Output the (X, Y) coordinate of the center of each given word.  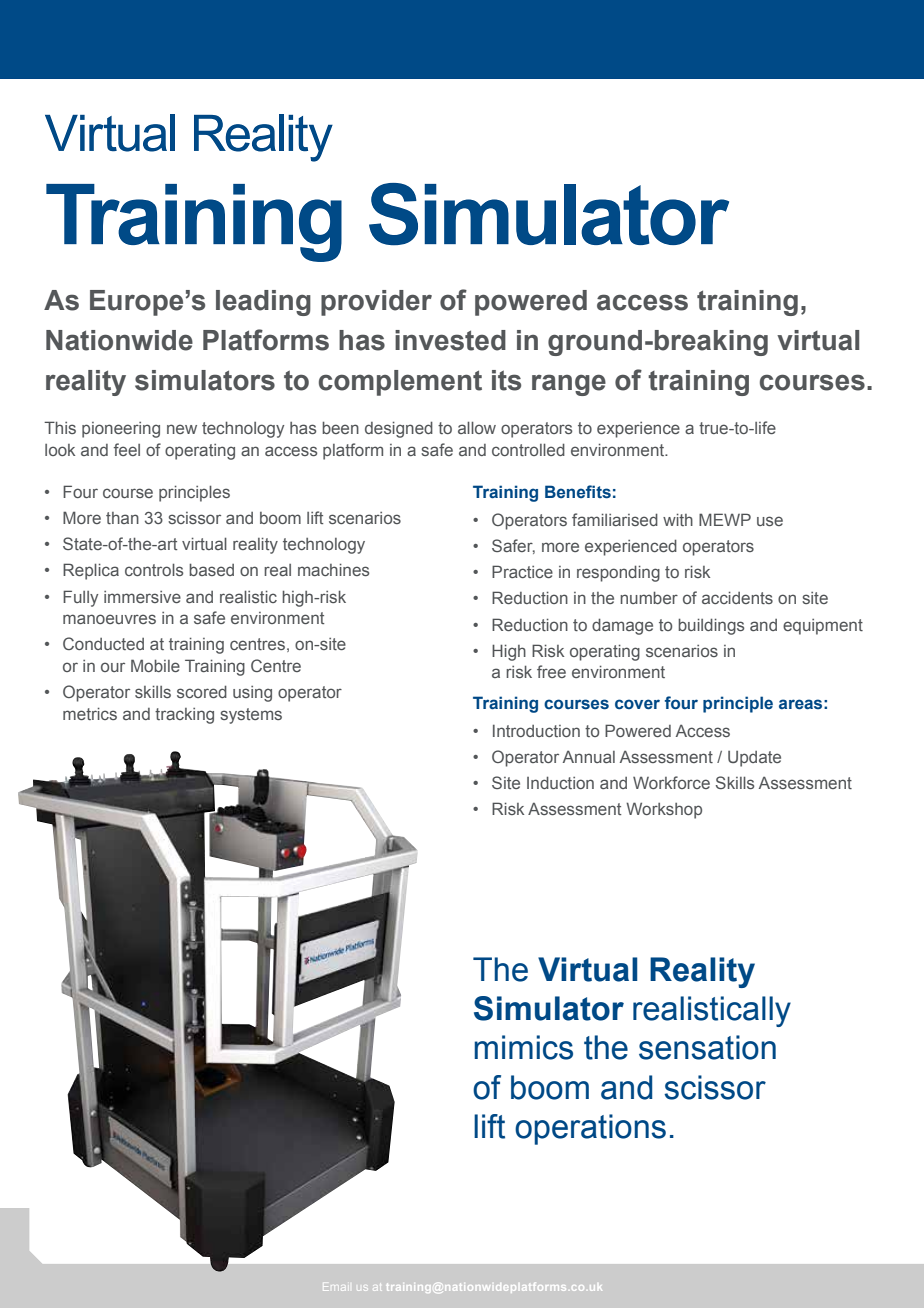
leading (263, 303)
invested (450, 340)
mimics (523, 1047)
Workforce (671, 782)
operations (590, 1129)
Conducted (103, 643)
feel (127, 449)
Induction (560, 782)
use (770, 521)
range (569, 385)
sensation (707, 1047)
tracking (184, 716)
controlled (528, 449)
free (551, 671)
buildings (711, 626)
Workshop (664, 810)
